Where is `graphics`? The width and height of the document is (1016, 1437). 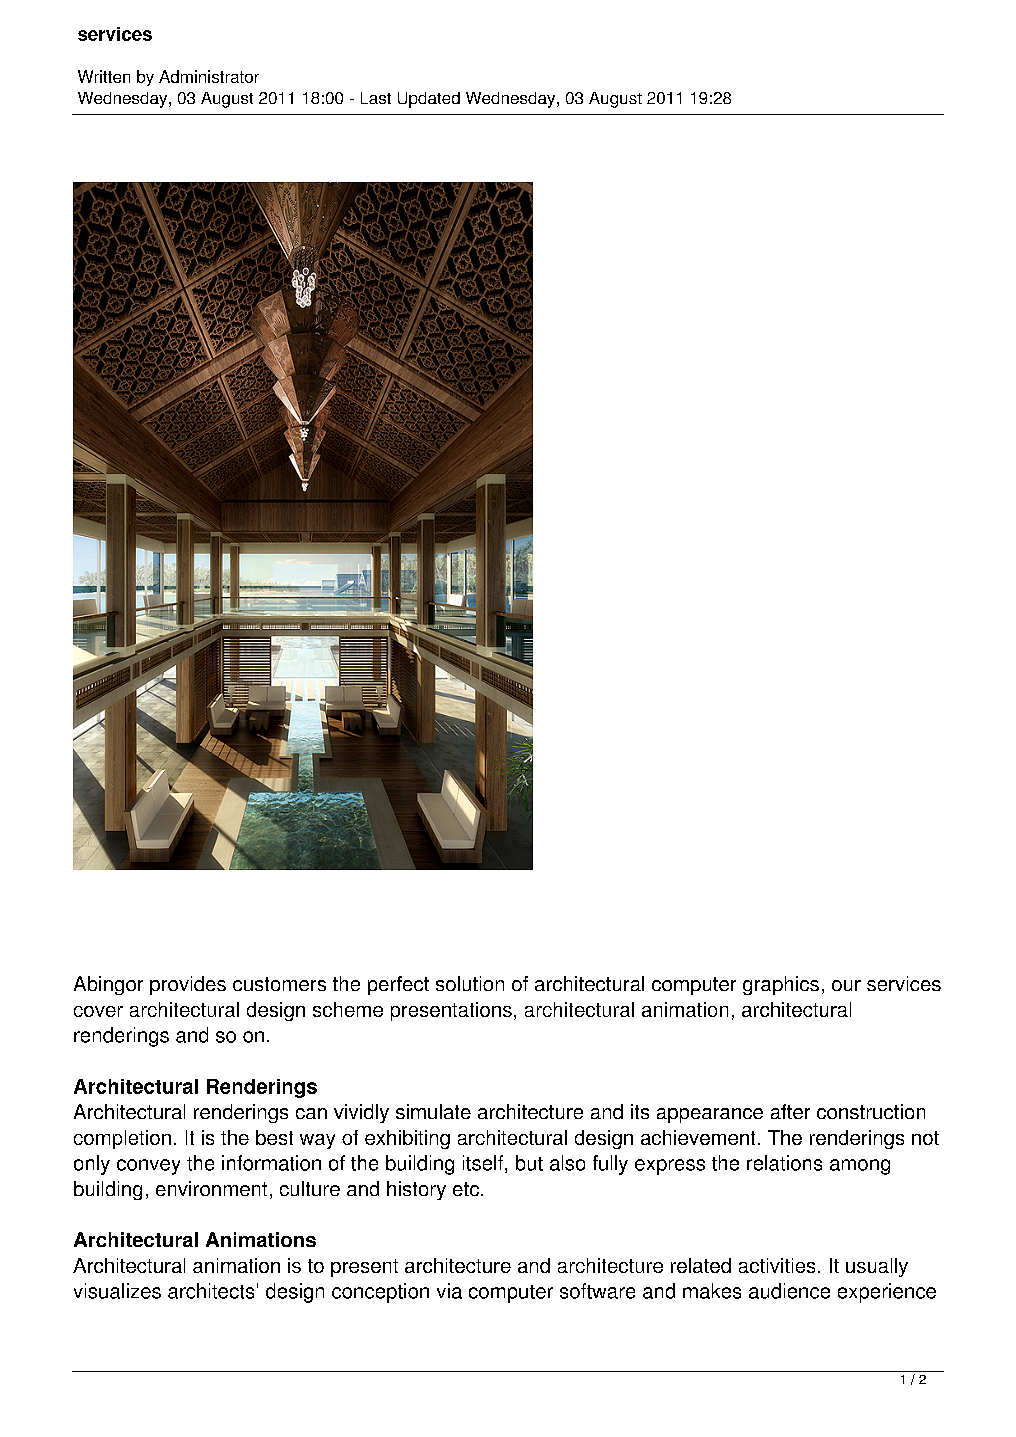
graphics is located at coordinates (781, 985).
